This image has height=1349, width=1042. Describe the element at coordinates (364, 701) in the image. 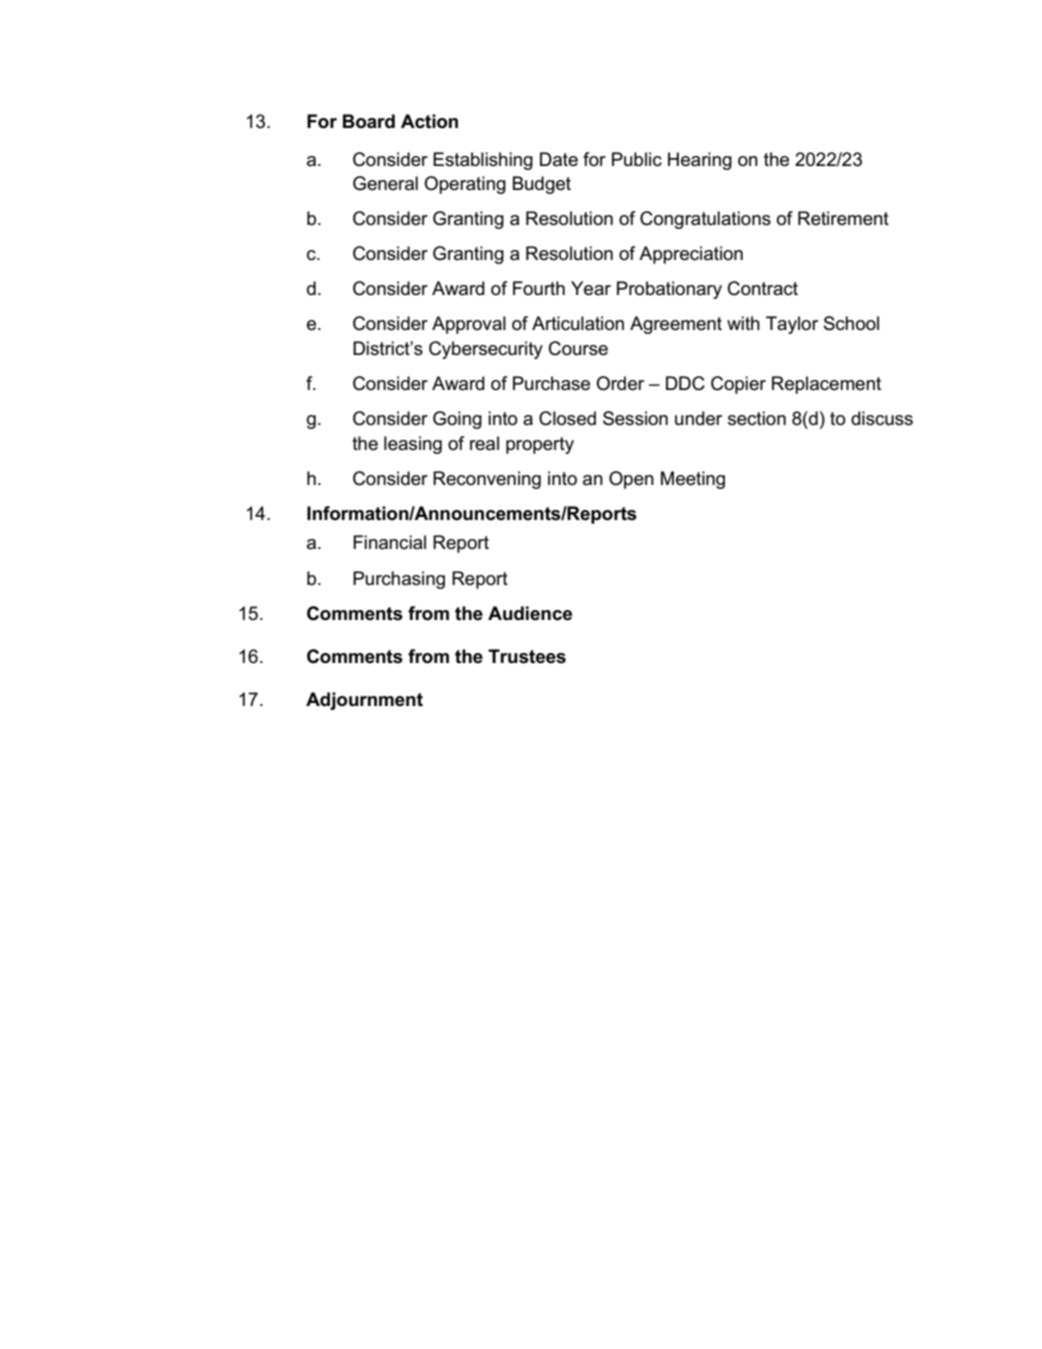

I see `Adjournment` at that location.
